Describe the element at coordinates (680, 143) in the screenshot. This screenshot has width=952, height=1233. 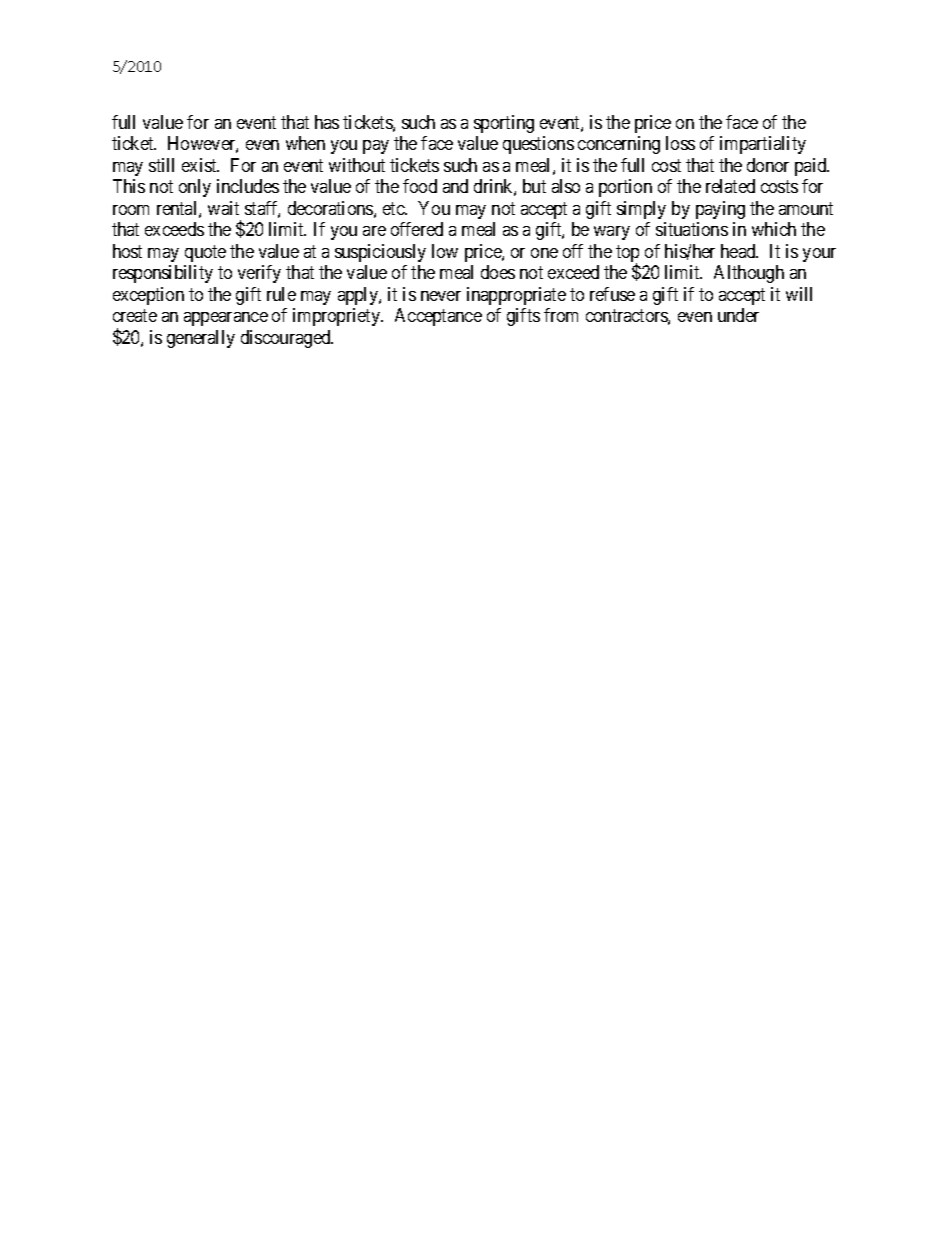
I see `loss` at that location.
